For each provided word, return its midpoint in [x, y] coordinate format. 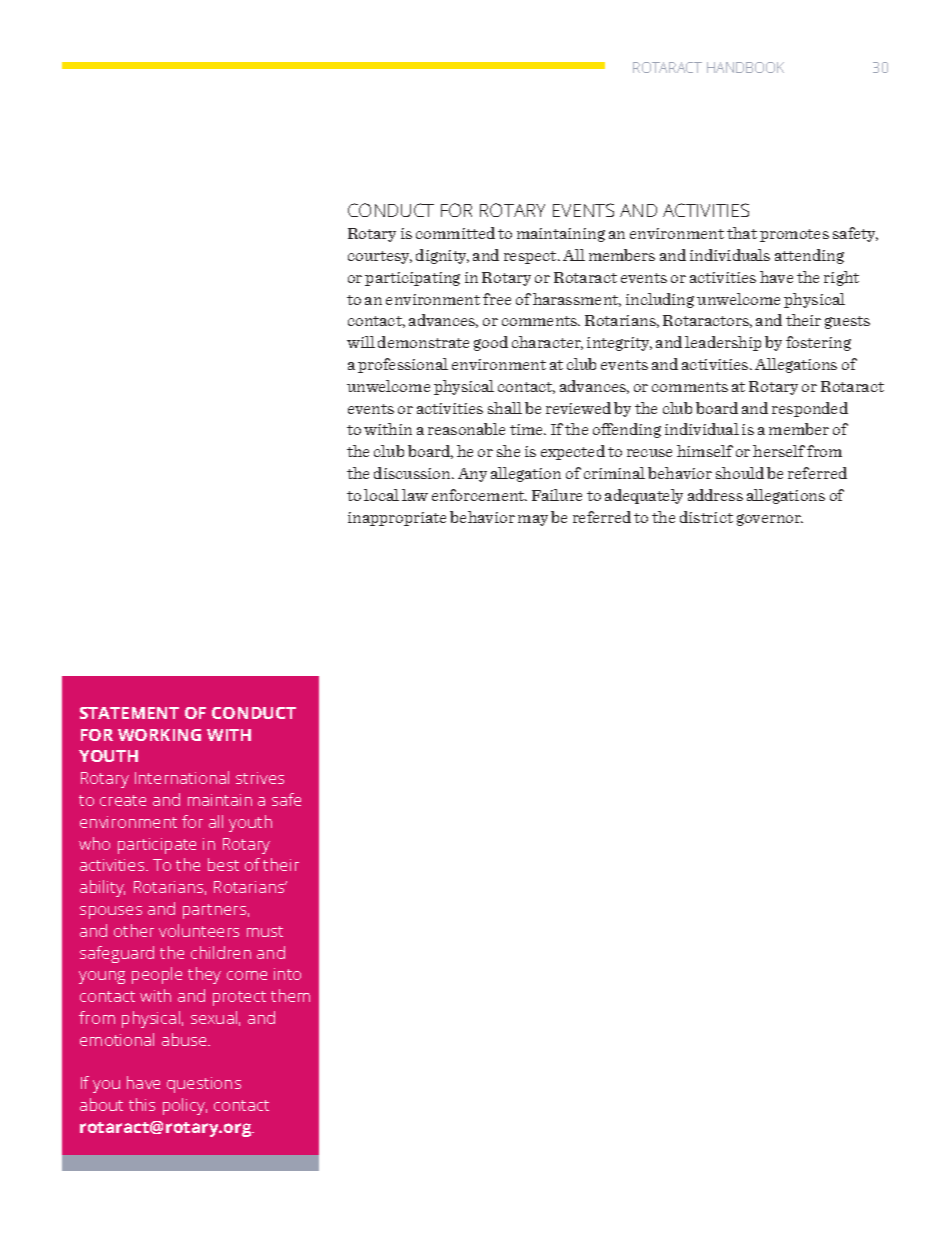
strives [260, 778]
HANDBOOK [745, 67]
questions [204, 1085]
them [290, 995]
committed [455, 233]
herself [779, 451]
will [361, 342]
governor [770, 520]
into [287, 974]
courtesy [380, 257]
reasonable [466, 429]
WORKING [159, 735]
